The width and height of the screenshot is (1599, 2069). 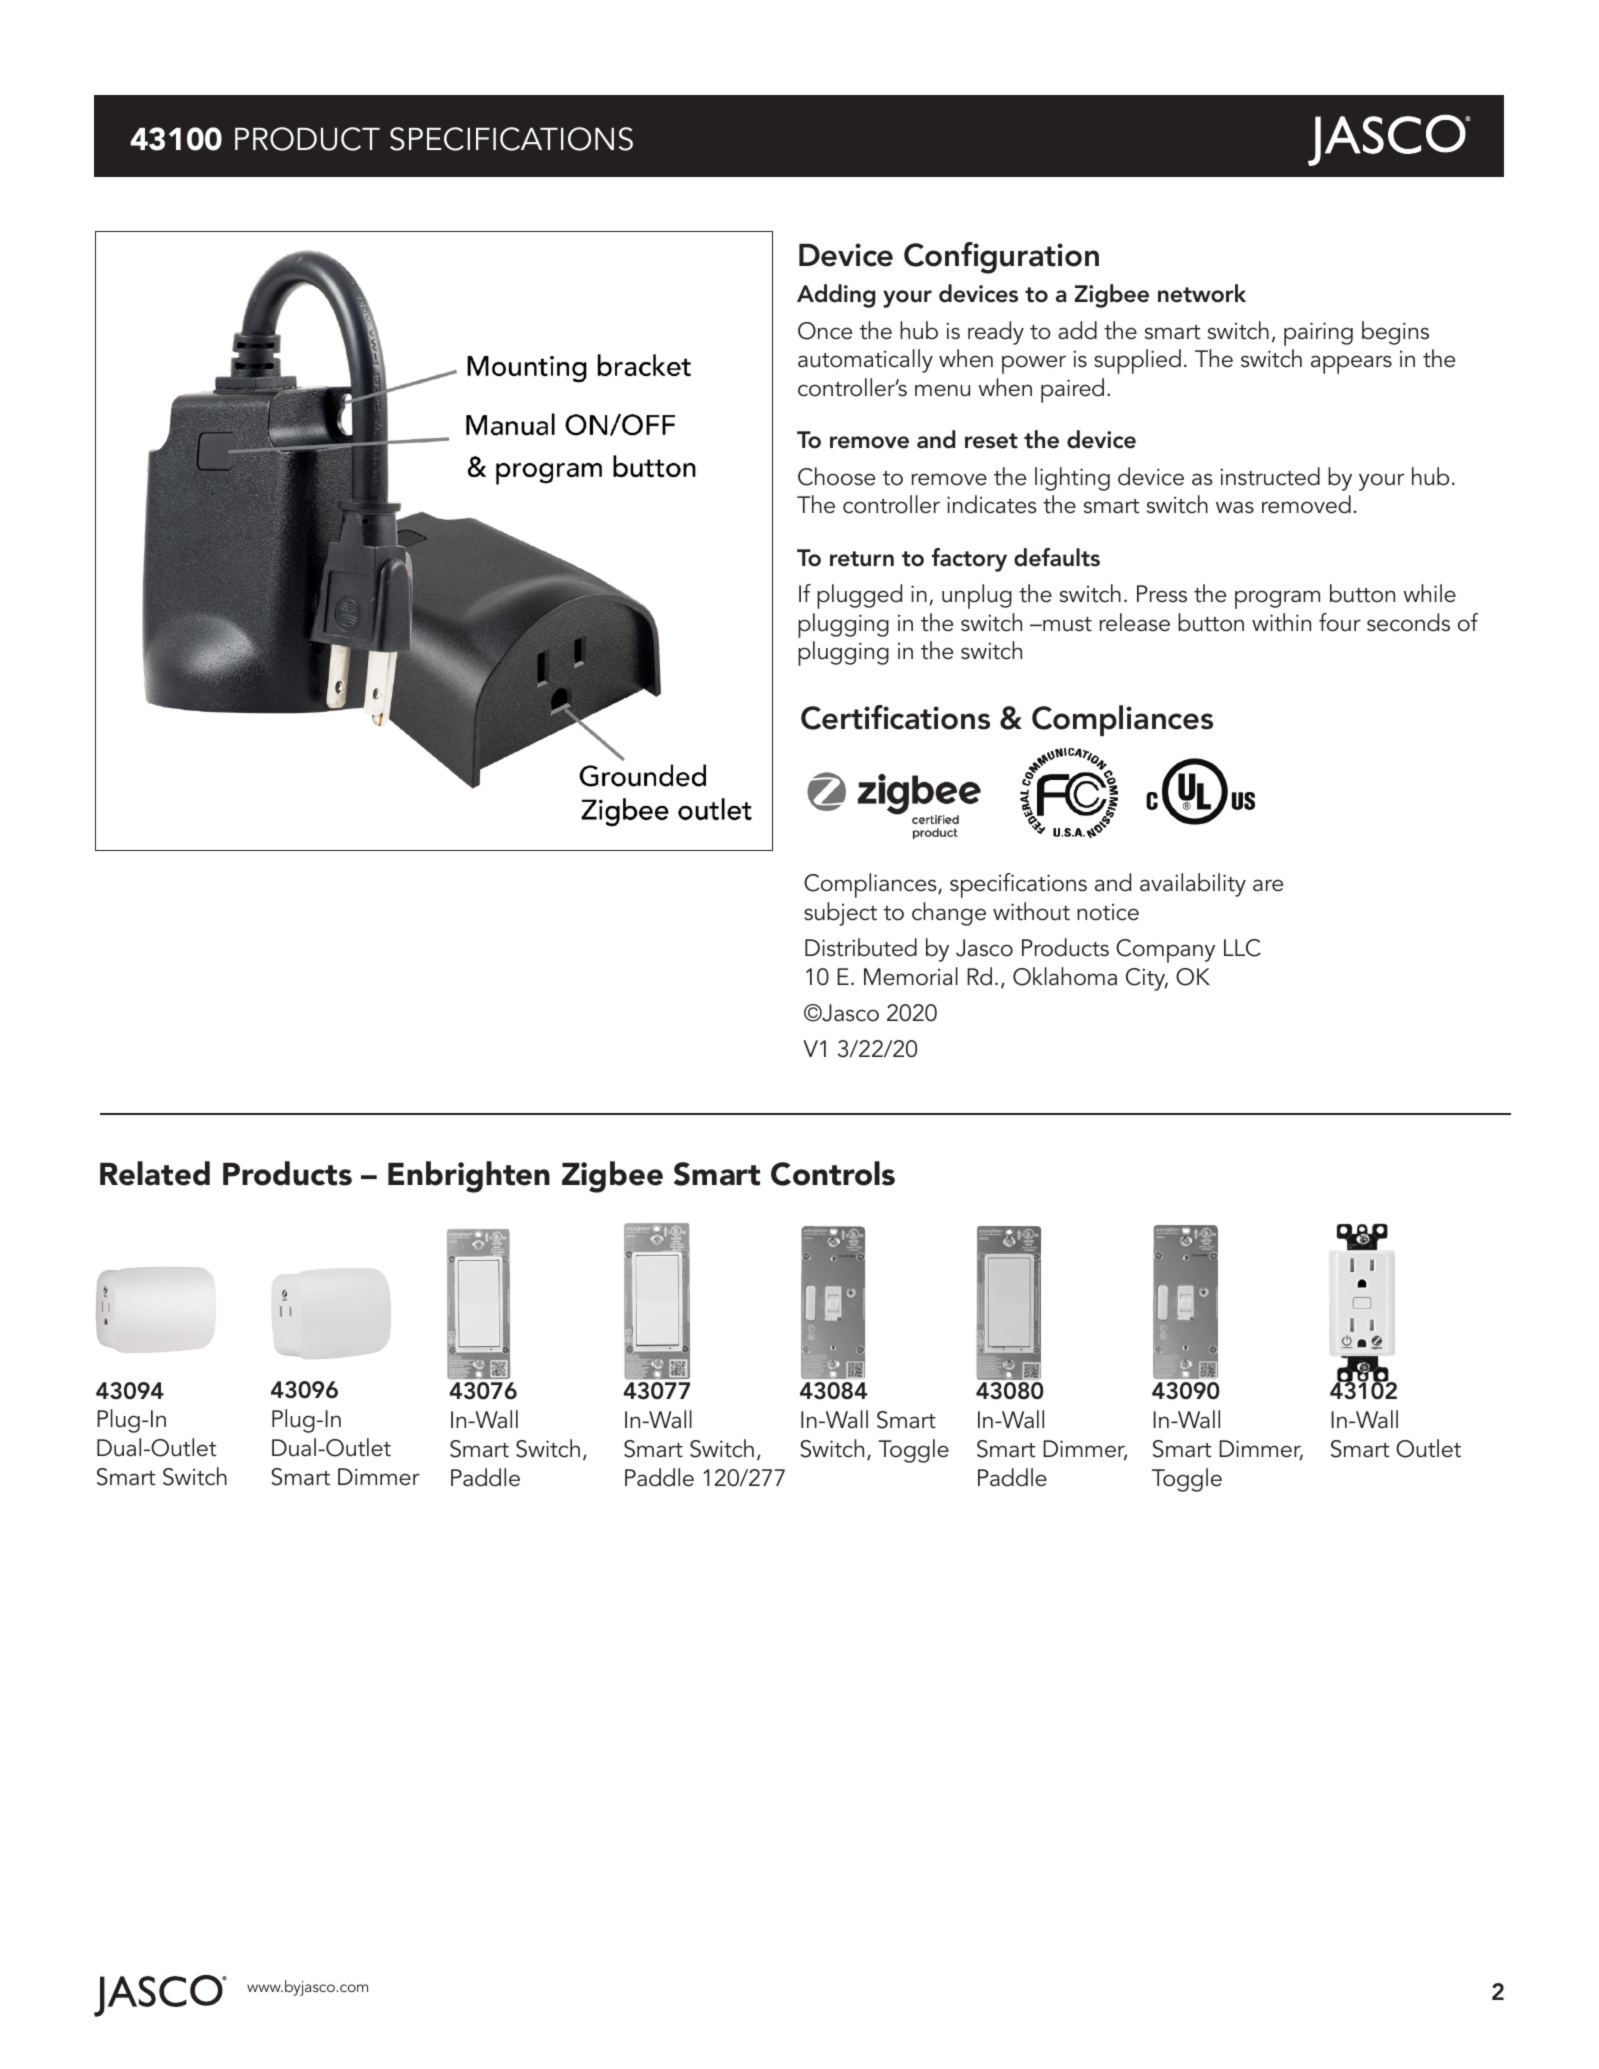 What do you see at coordinates (825, 331) in the screenshot?
I see `Once` at bounding box center [825, 331].
